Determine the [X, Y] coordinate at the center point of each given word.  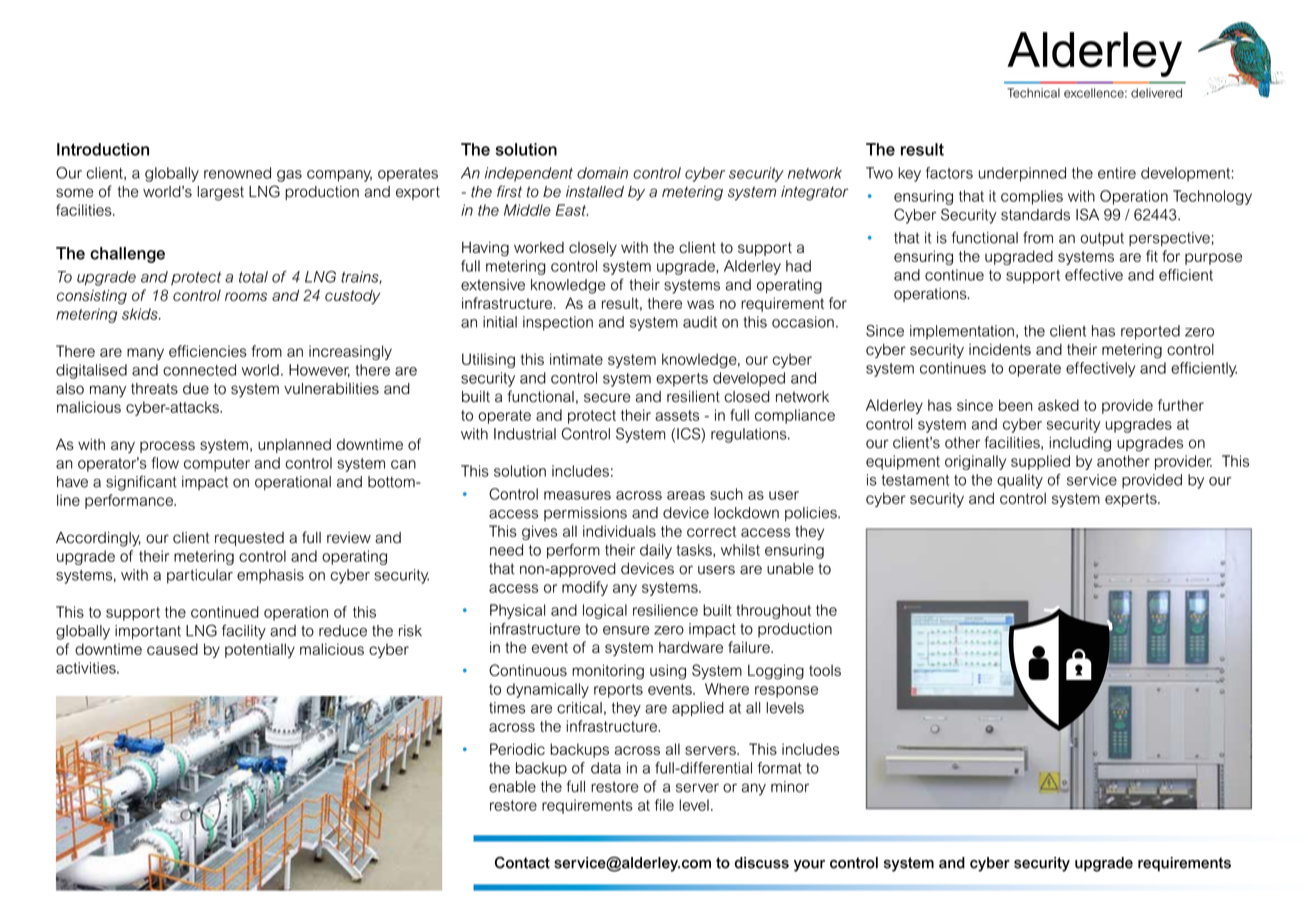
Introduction [103, 149]
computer [217, 465]
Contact [522, 863]
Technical [1033, 93]
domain [602, 173]
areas [686, 495]
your [809, 866]
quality [1020, 481]
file [664, 805]
